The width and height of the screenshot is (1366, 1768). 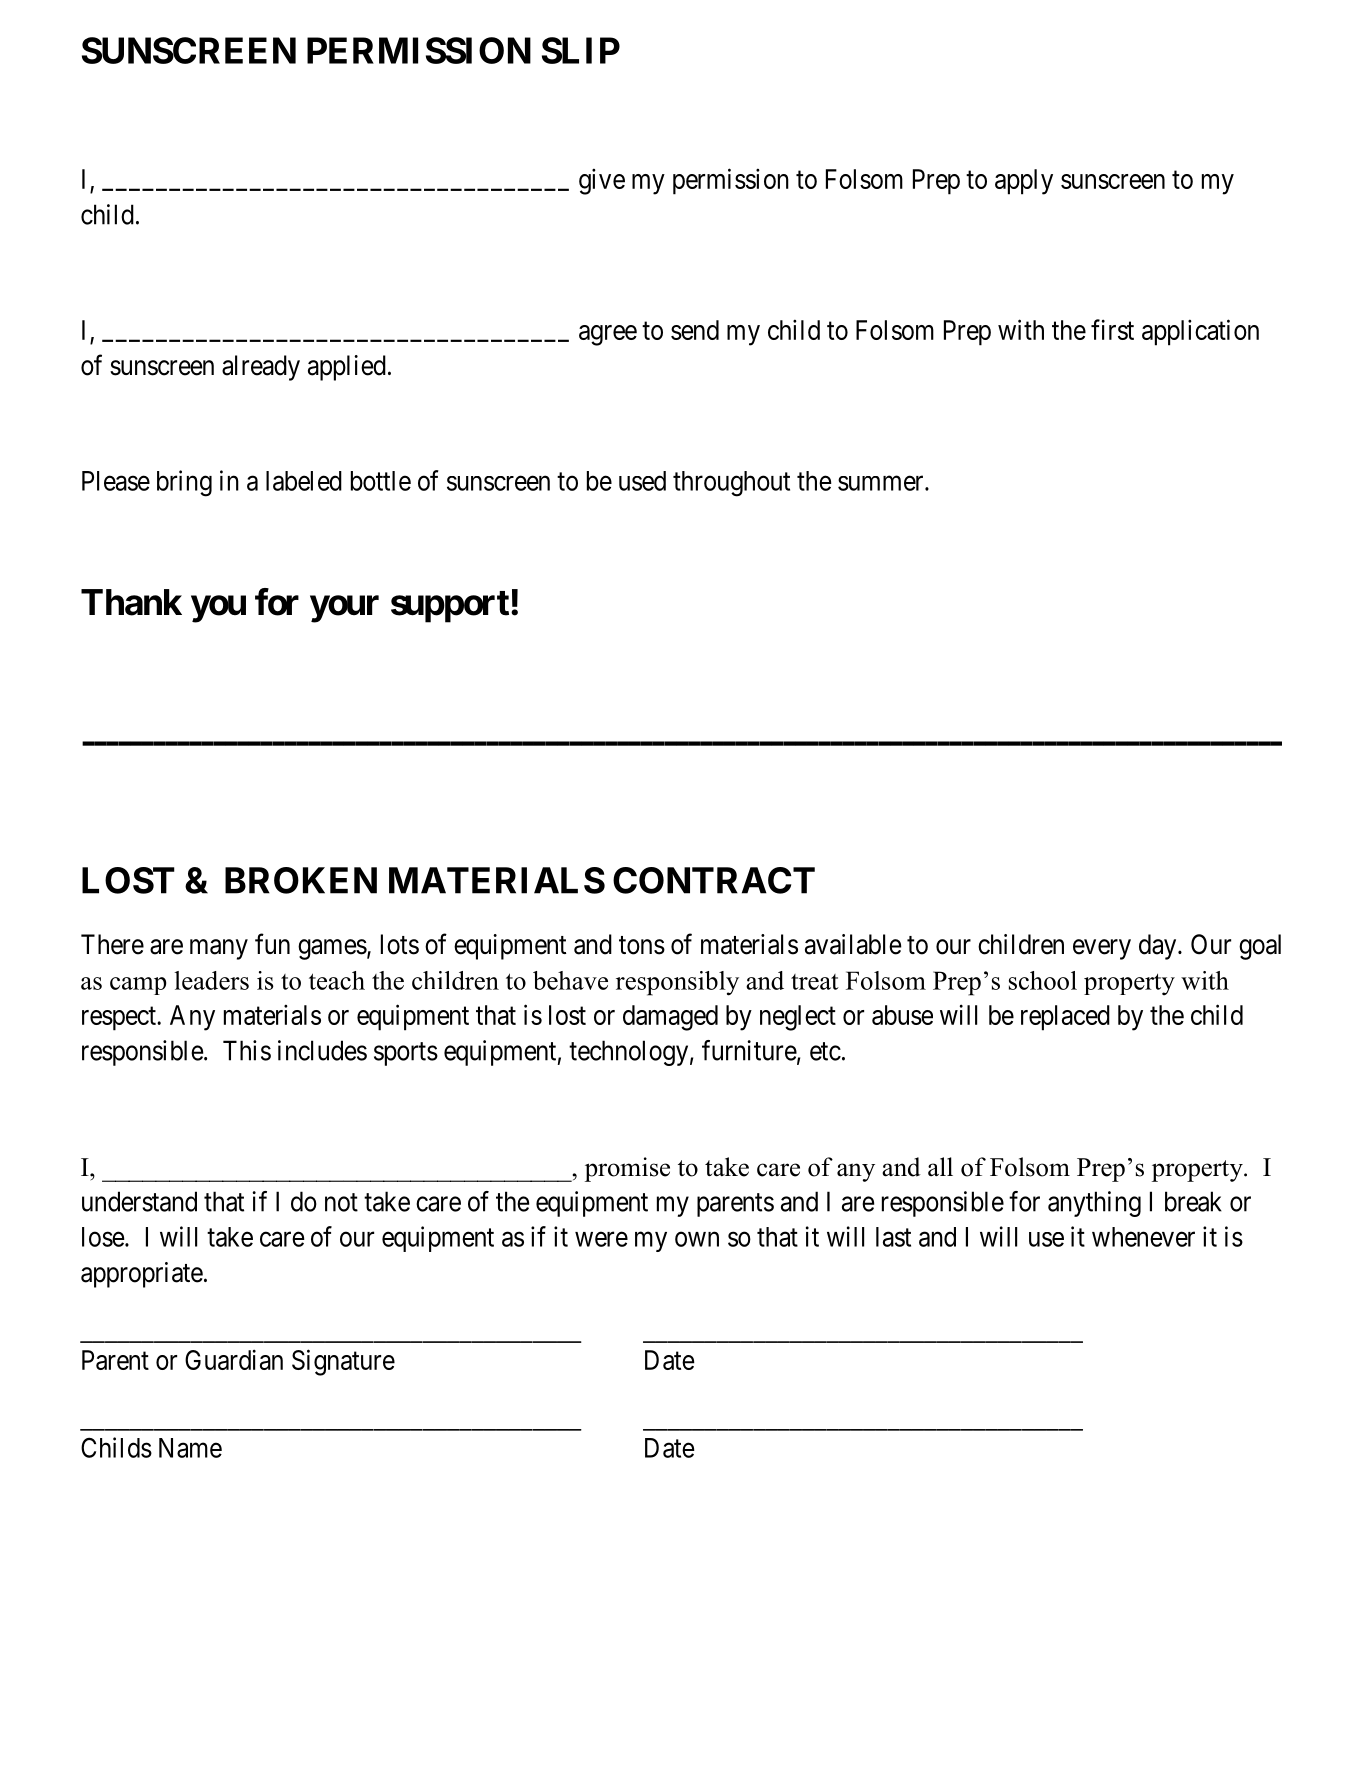 What do you see at coordinates (1024, 182) in the screenshot?
I see `apply` at bounding box center [1024, 182].
